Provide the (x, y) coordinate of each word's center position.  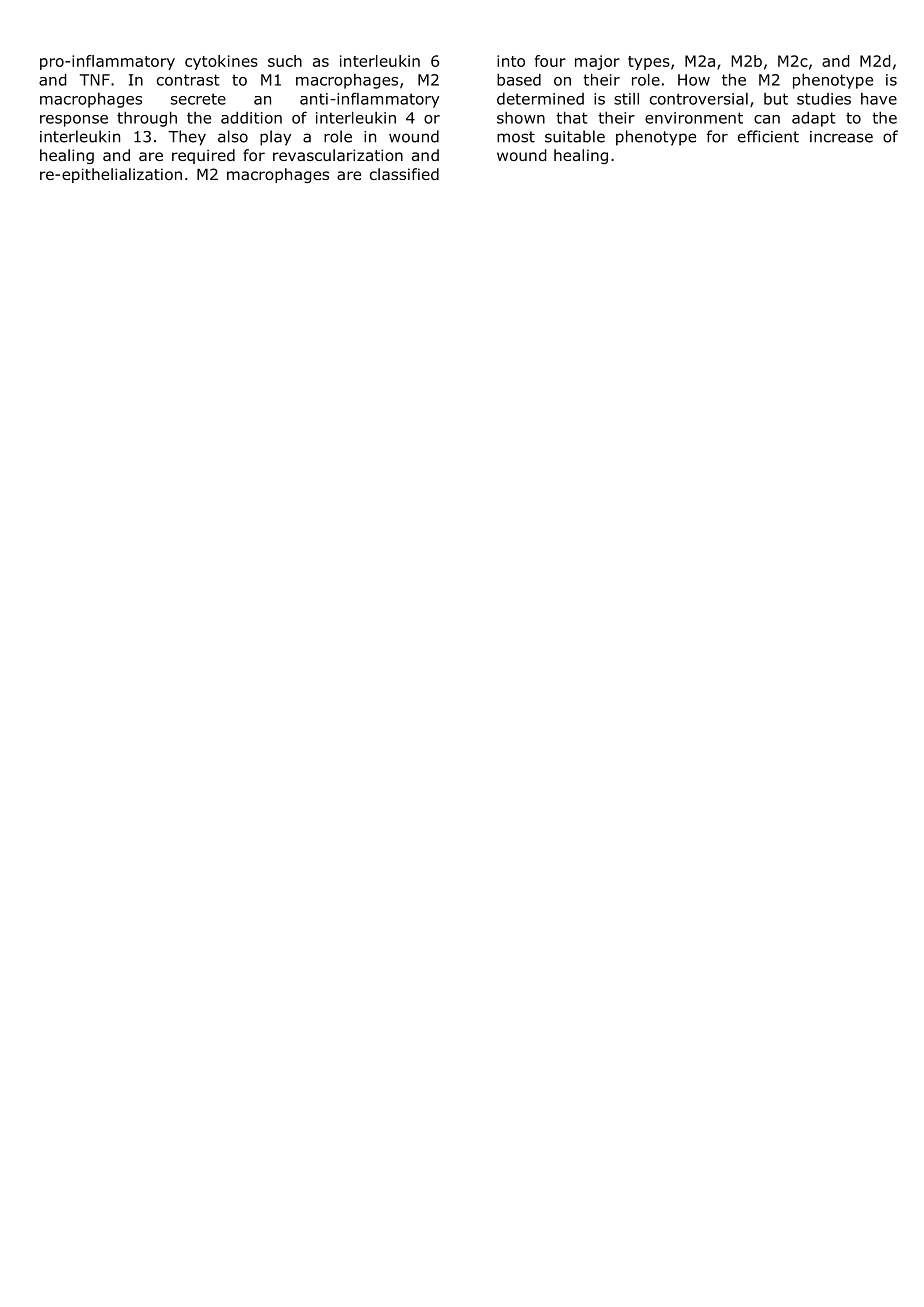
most (516, 137)
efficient (768, 136)
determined (540, 98)
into (511, 61)
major (597, 62)
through (147, 119)
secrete (198, 99)
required (203, 156)
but (776, 99)
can (767, 119)
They (187, 138)
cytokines (221, 62)
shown (521, 117)
